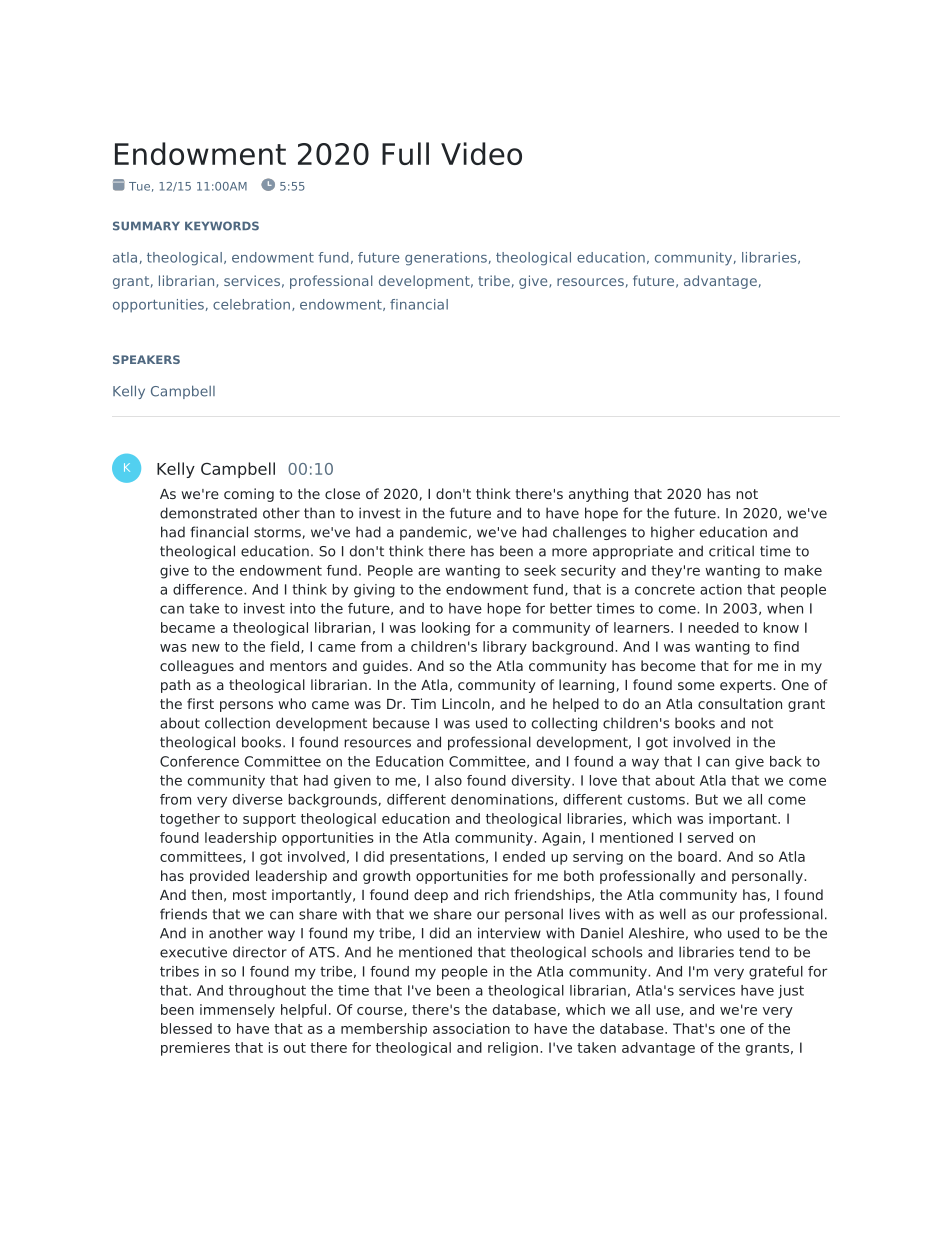  I want to click on immensely, so click(237, 1011).
